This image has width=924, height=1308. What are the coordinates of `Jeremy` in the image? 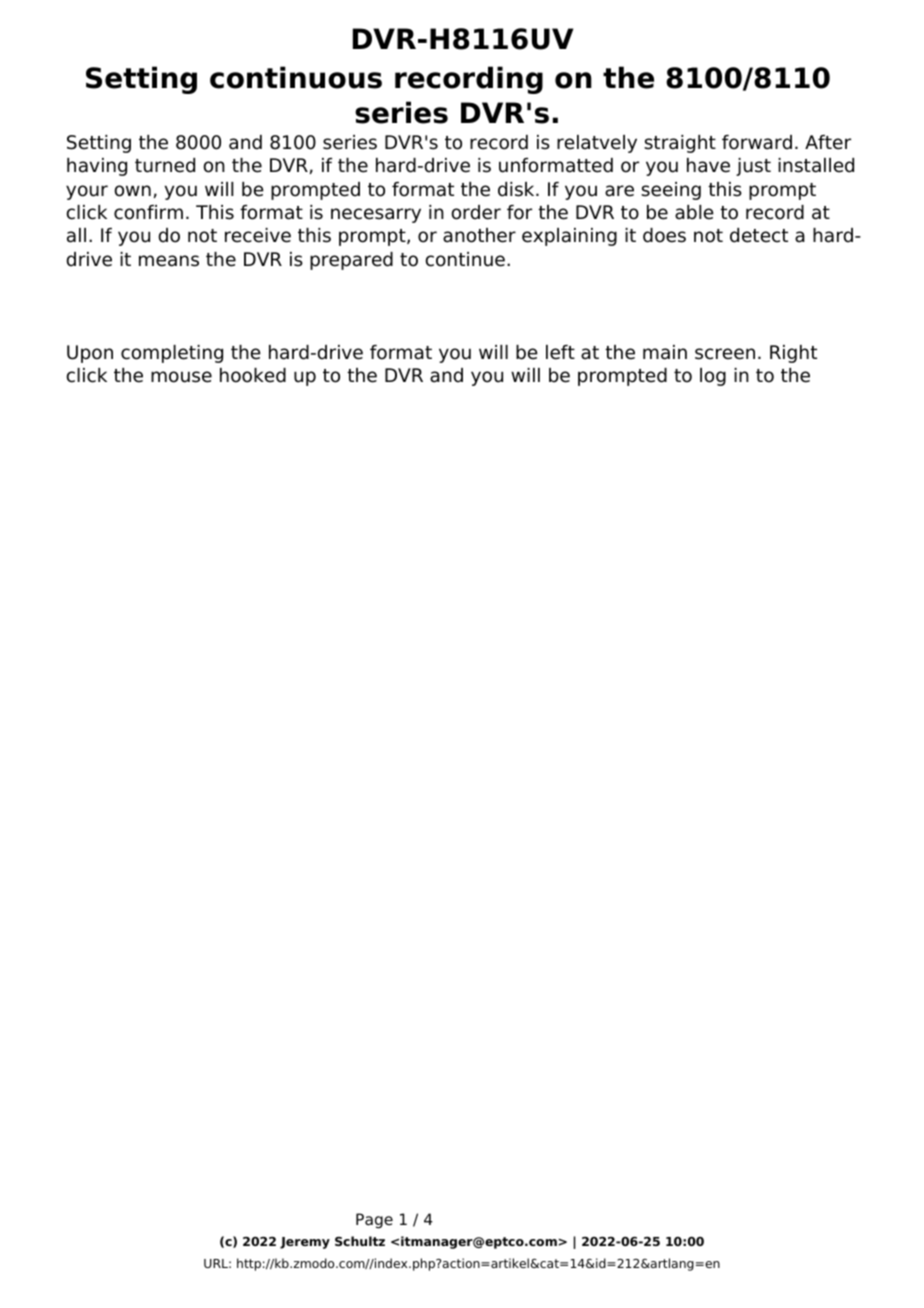 It's located at (305, 1243).
